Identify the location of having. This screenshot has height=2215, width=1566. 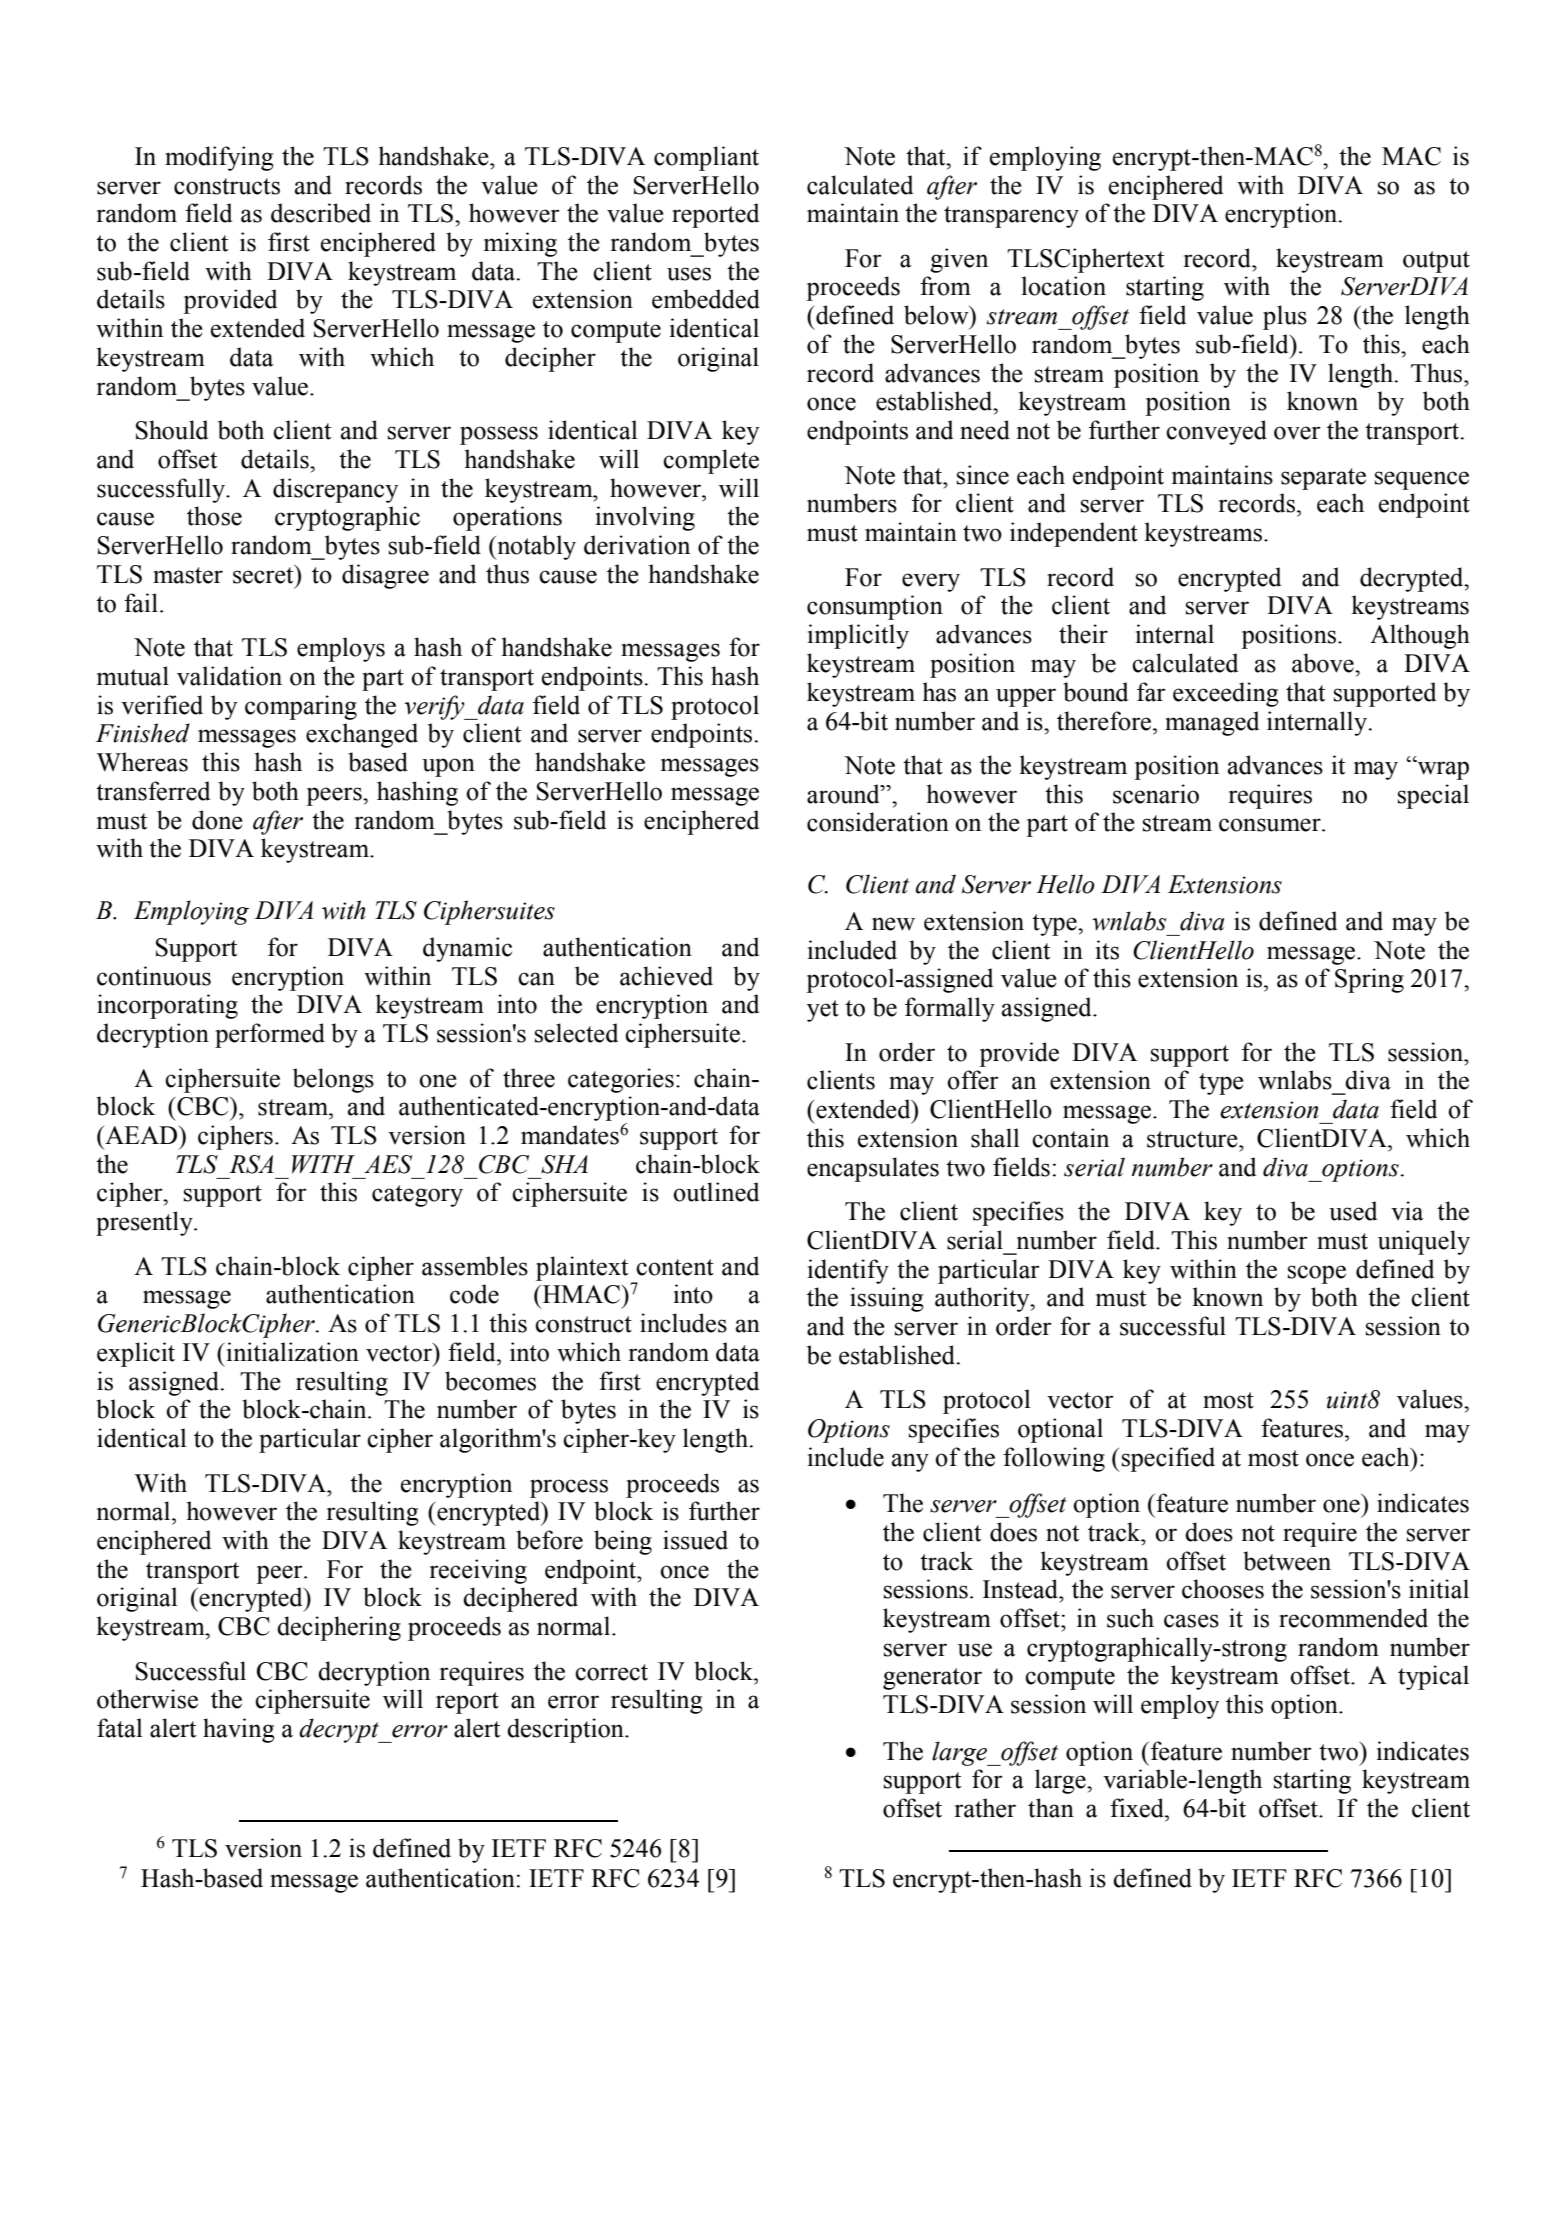
(239, 1730).
